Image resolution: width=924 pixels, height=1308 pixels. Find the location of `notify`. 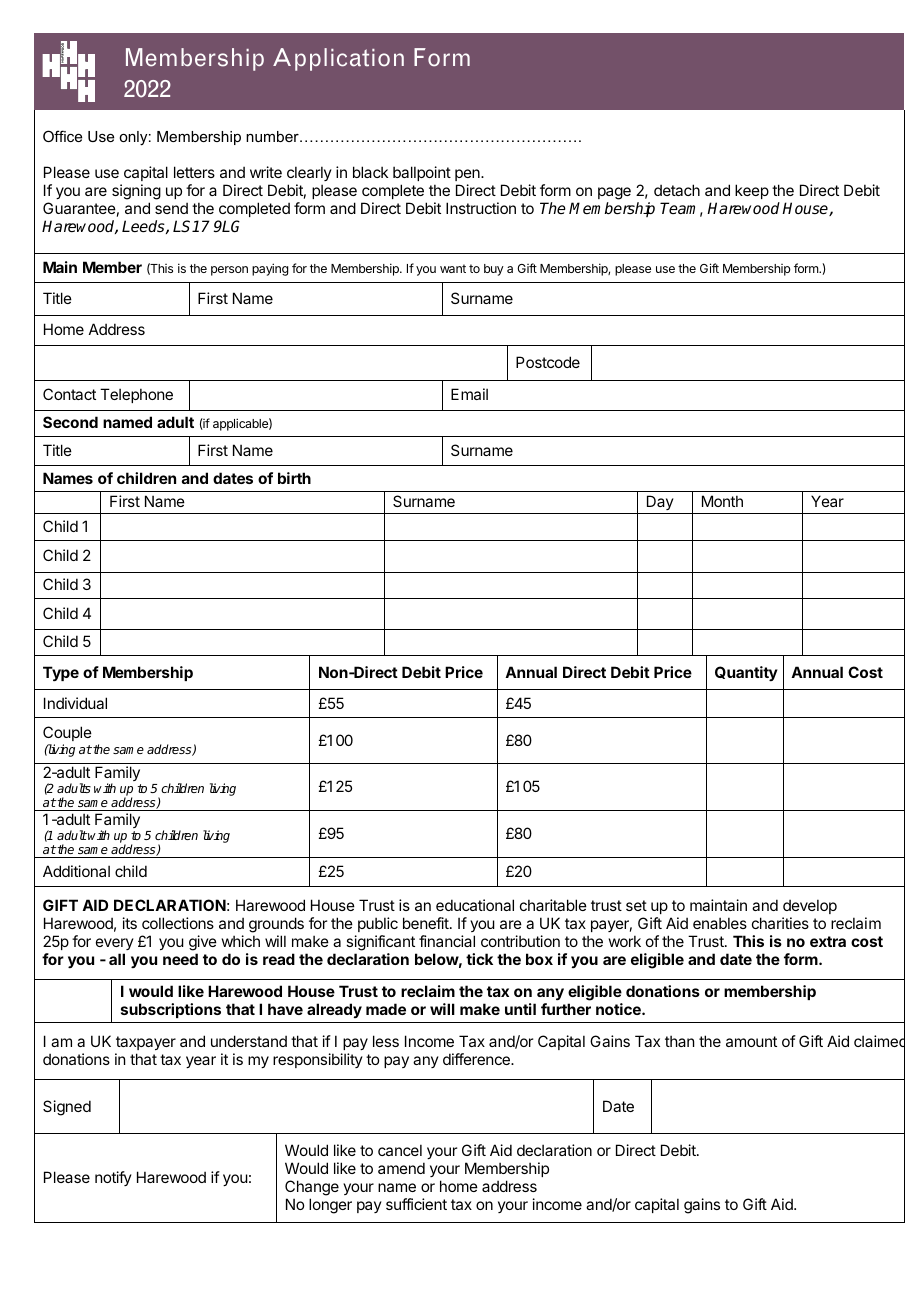

notify is located at coordinates (113, 1178).
